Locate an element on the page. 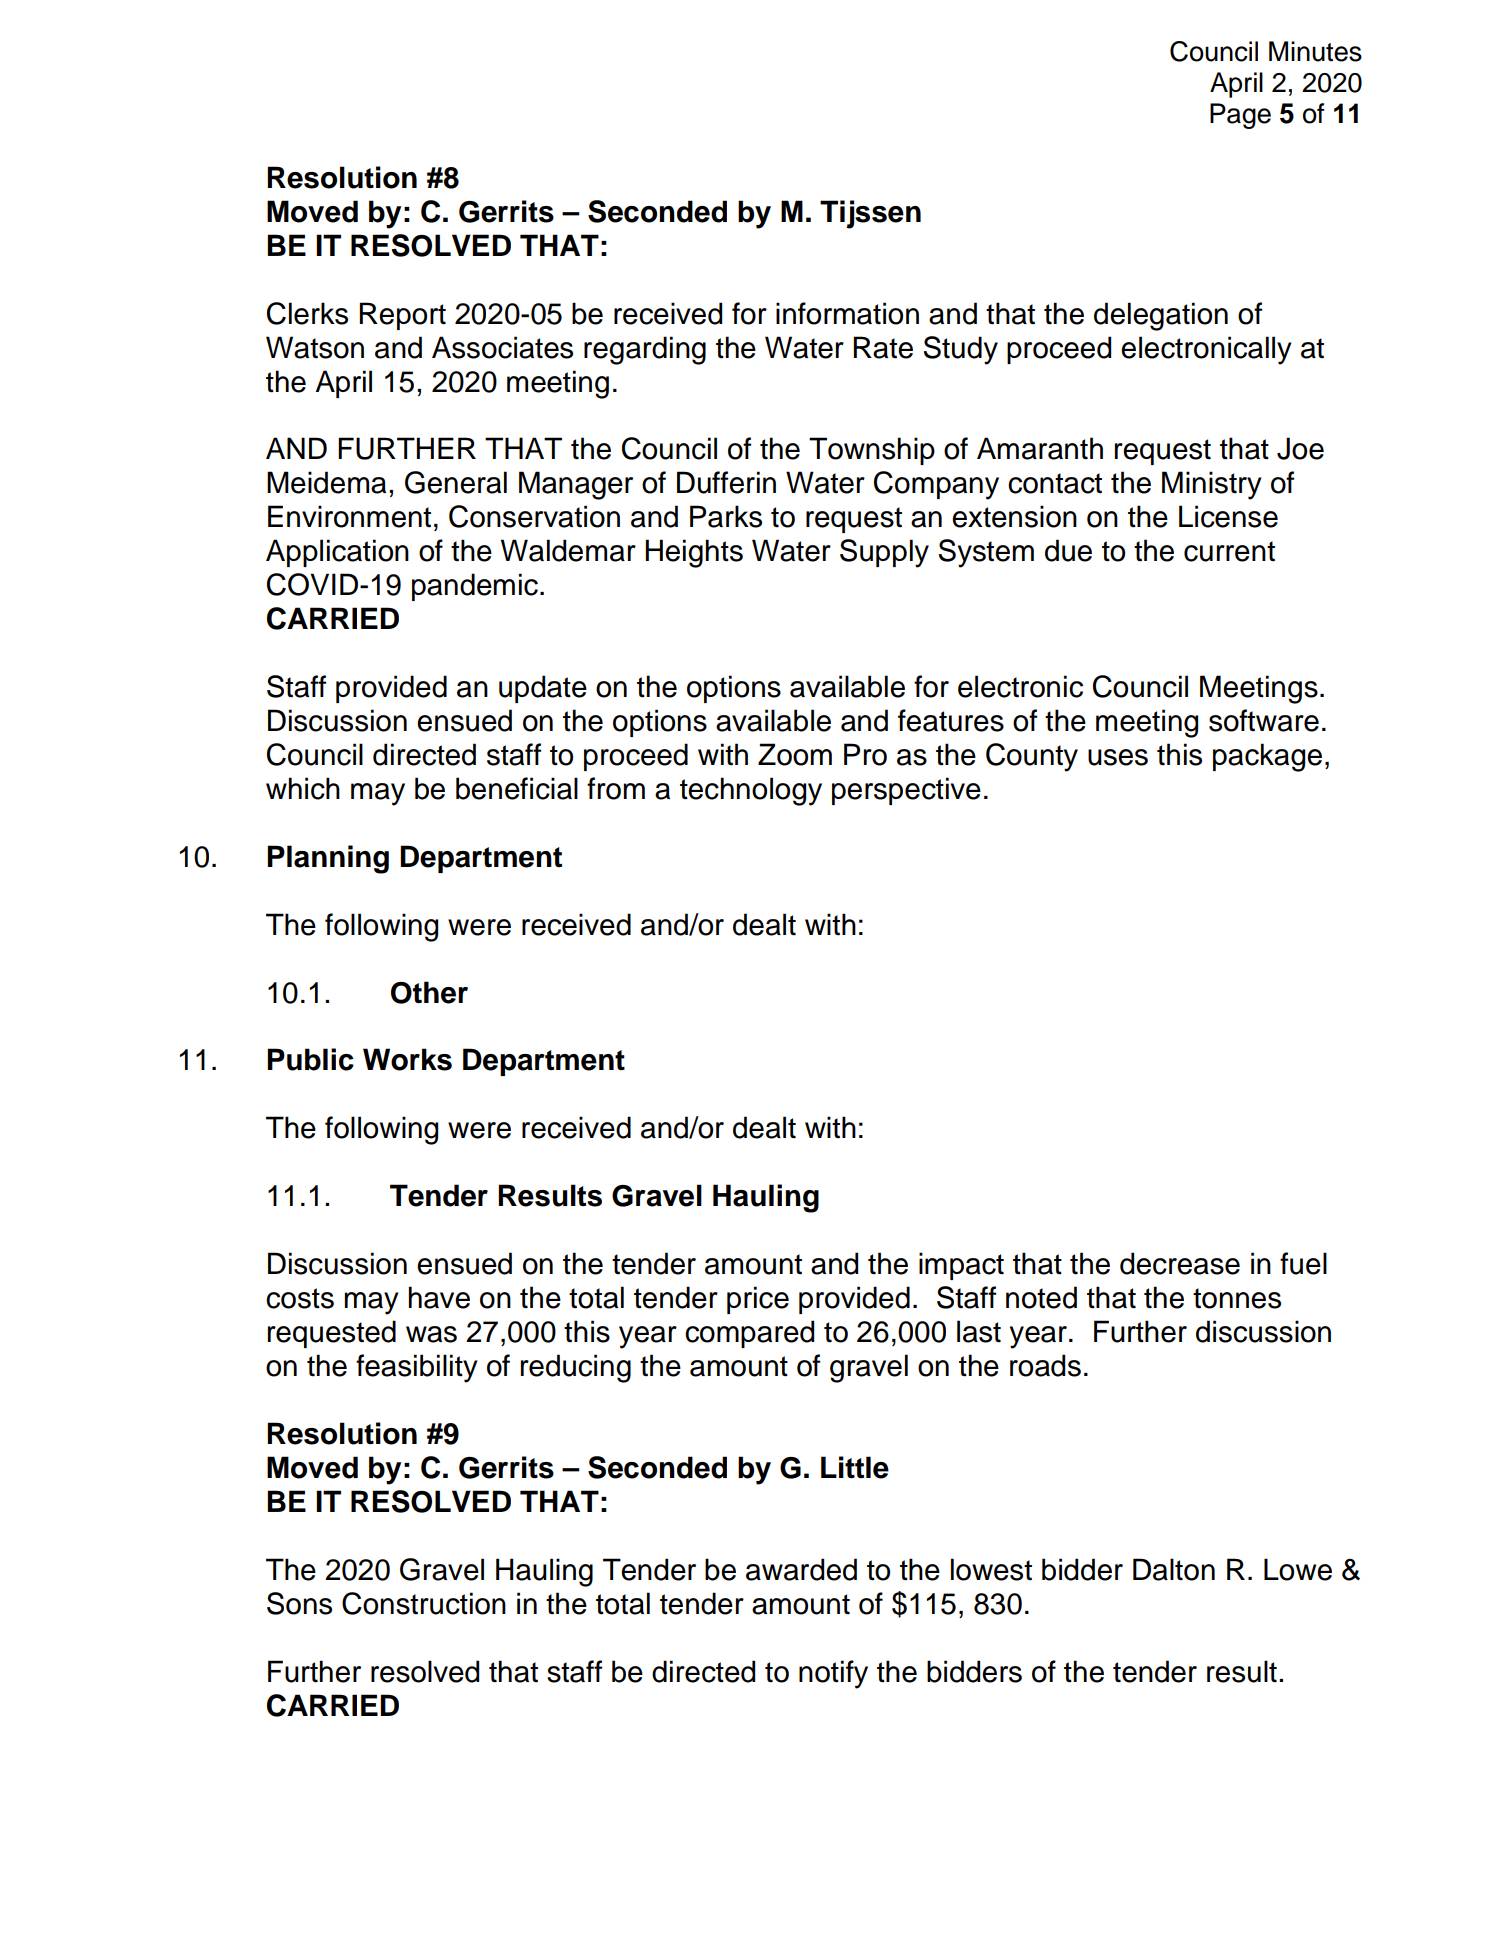 This image has width=1506, height=1949. package is located at coordinates (1267, 757).
